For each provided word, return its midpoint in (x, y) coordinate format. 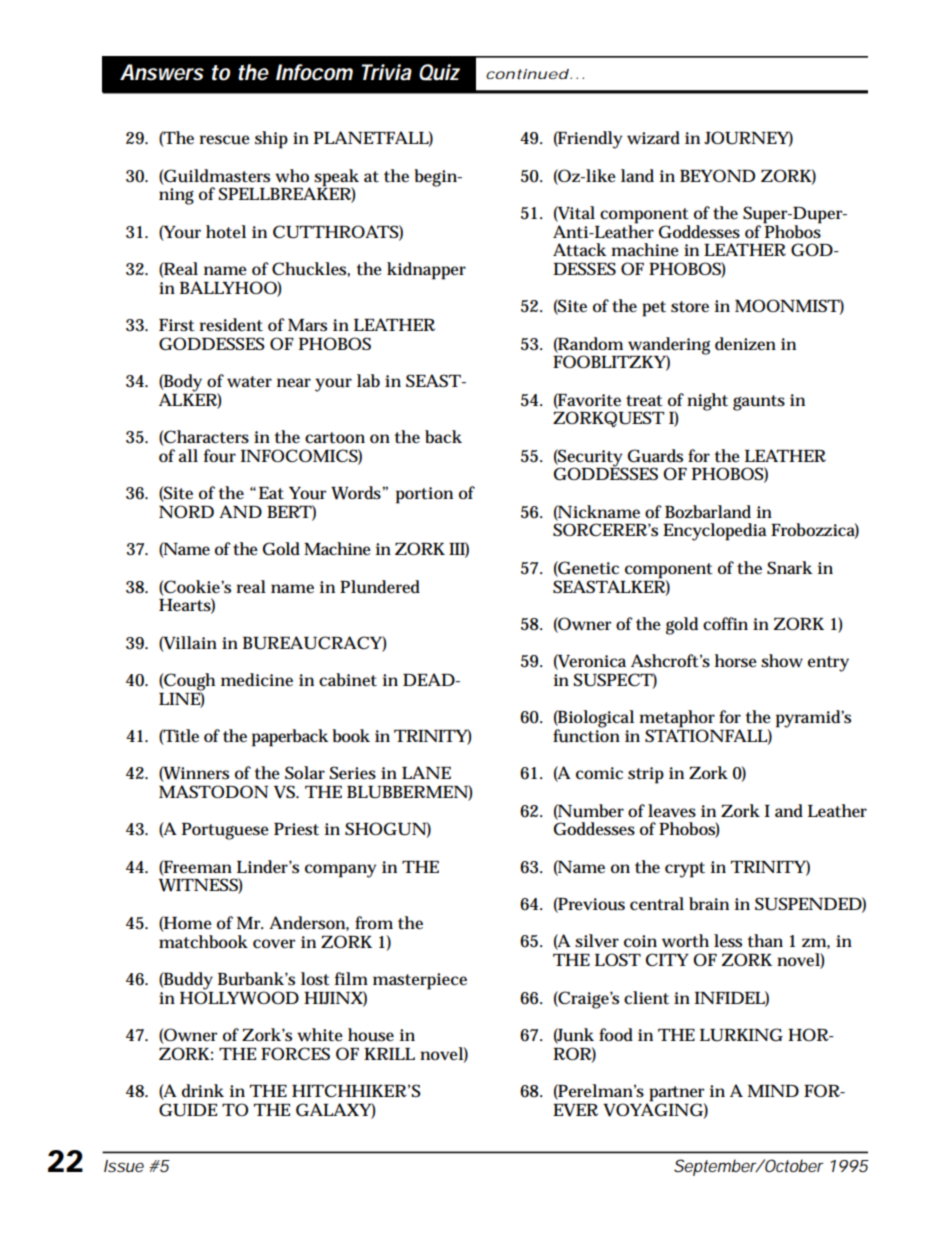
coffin (725, 624)
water (249, 382)
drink (203, 1091)
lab (368, 380)
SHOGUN (386, 829)
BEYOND (717, 175)
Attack (580, 250)
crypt (685, 870)
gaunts (759, 403)
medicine (257, 680)
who (292, 176)
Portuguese (225, 831)
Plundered (380, 587)
